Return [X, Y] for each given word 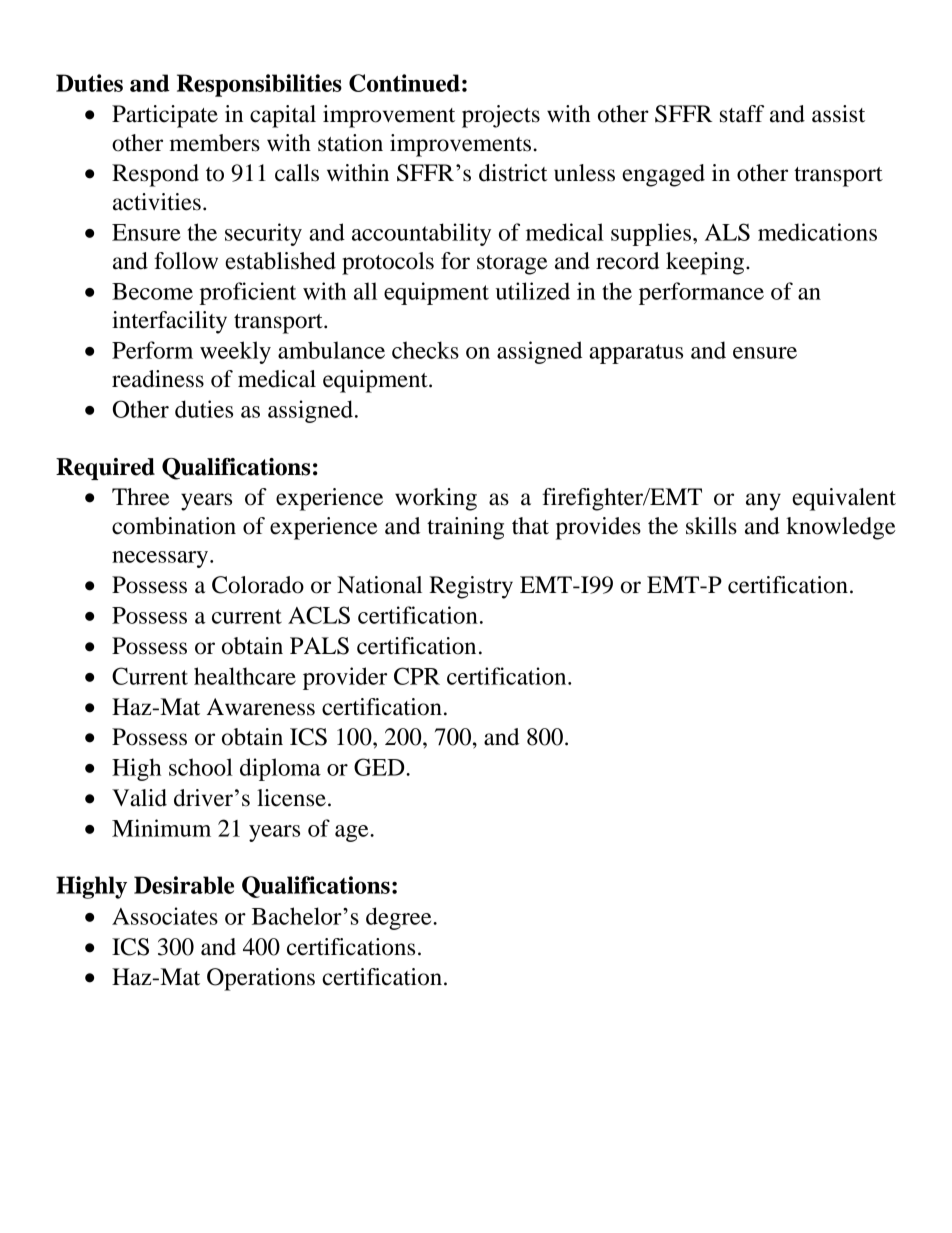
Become [152, 291]
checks [425, 350]
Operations [261, 979]
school [201, 767]
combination [174, 526]
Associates [165, 916]
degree [400, 918]
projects [501, 116]
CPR [417, 676]
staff [742, 114]
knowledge [841, 528]
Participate [165, 116]
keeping [706, 263]
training [465, 528]
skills [711, 526]
